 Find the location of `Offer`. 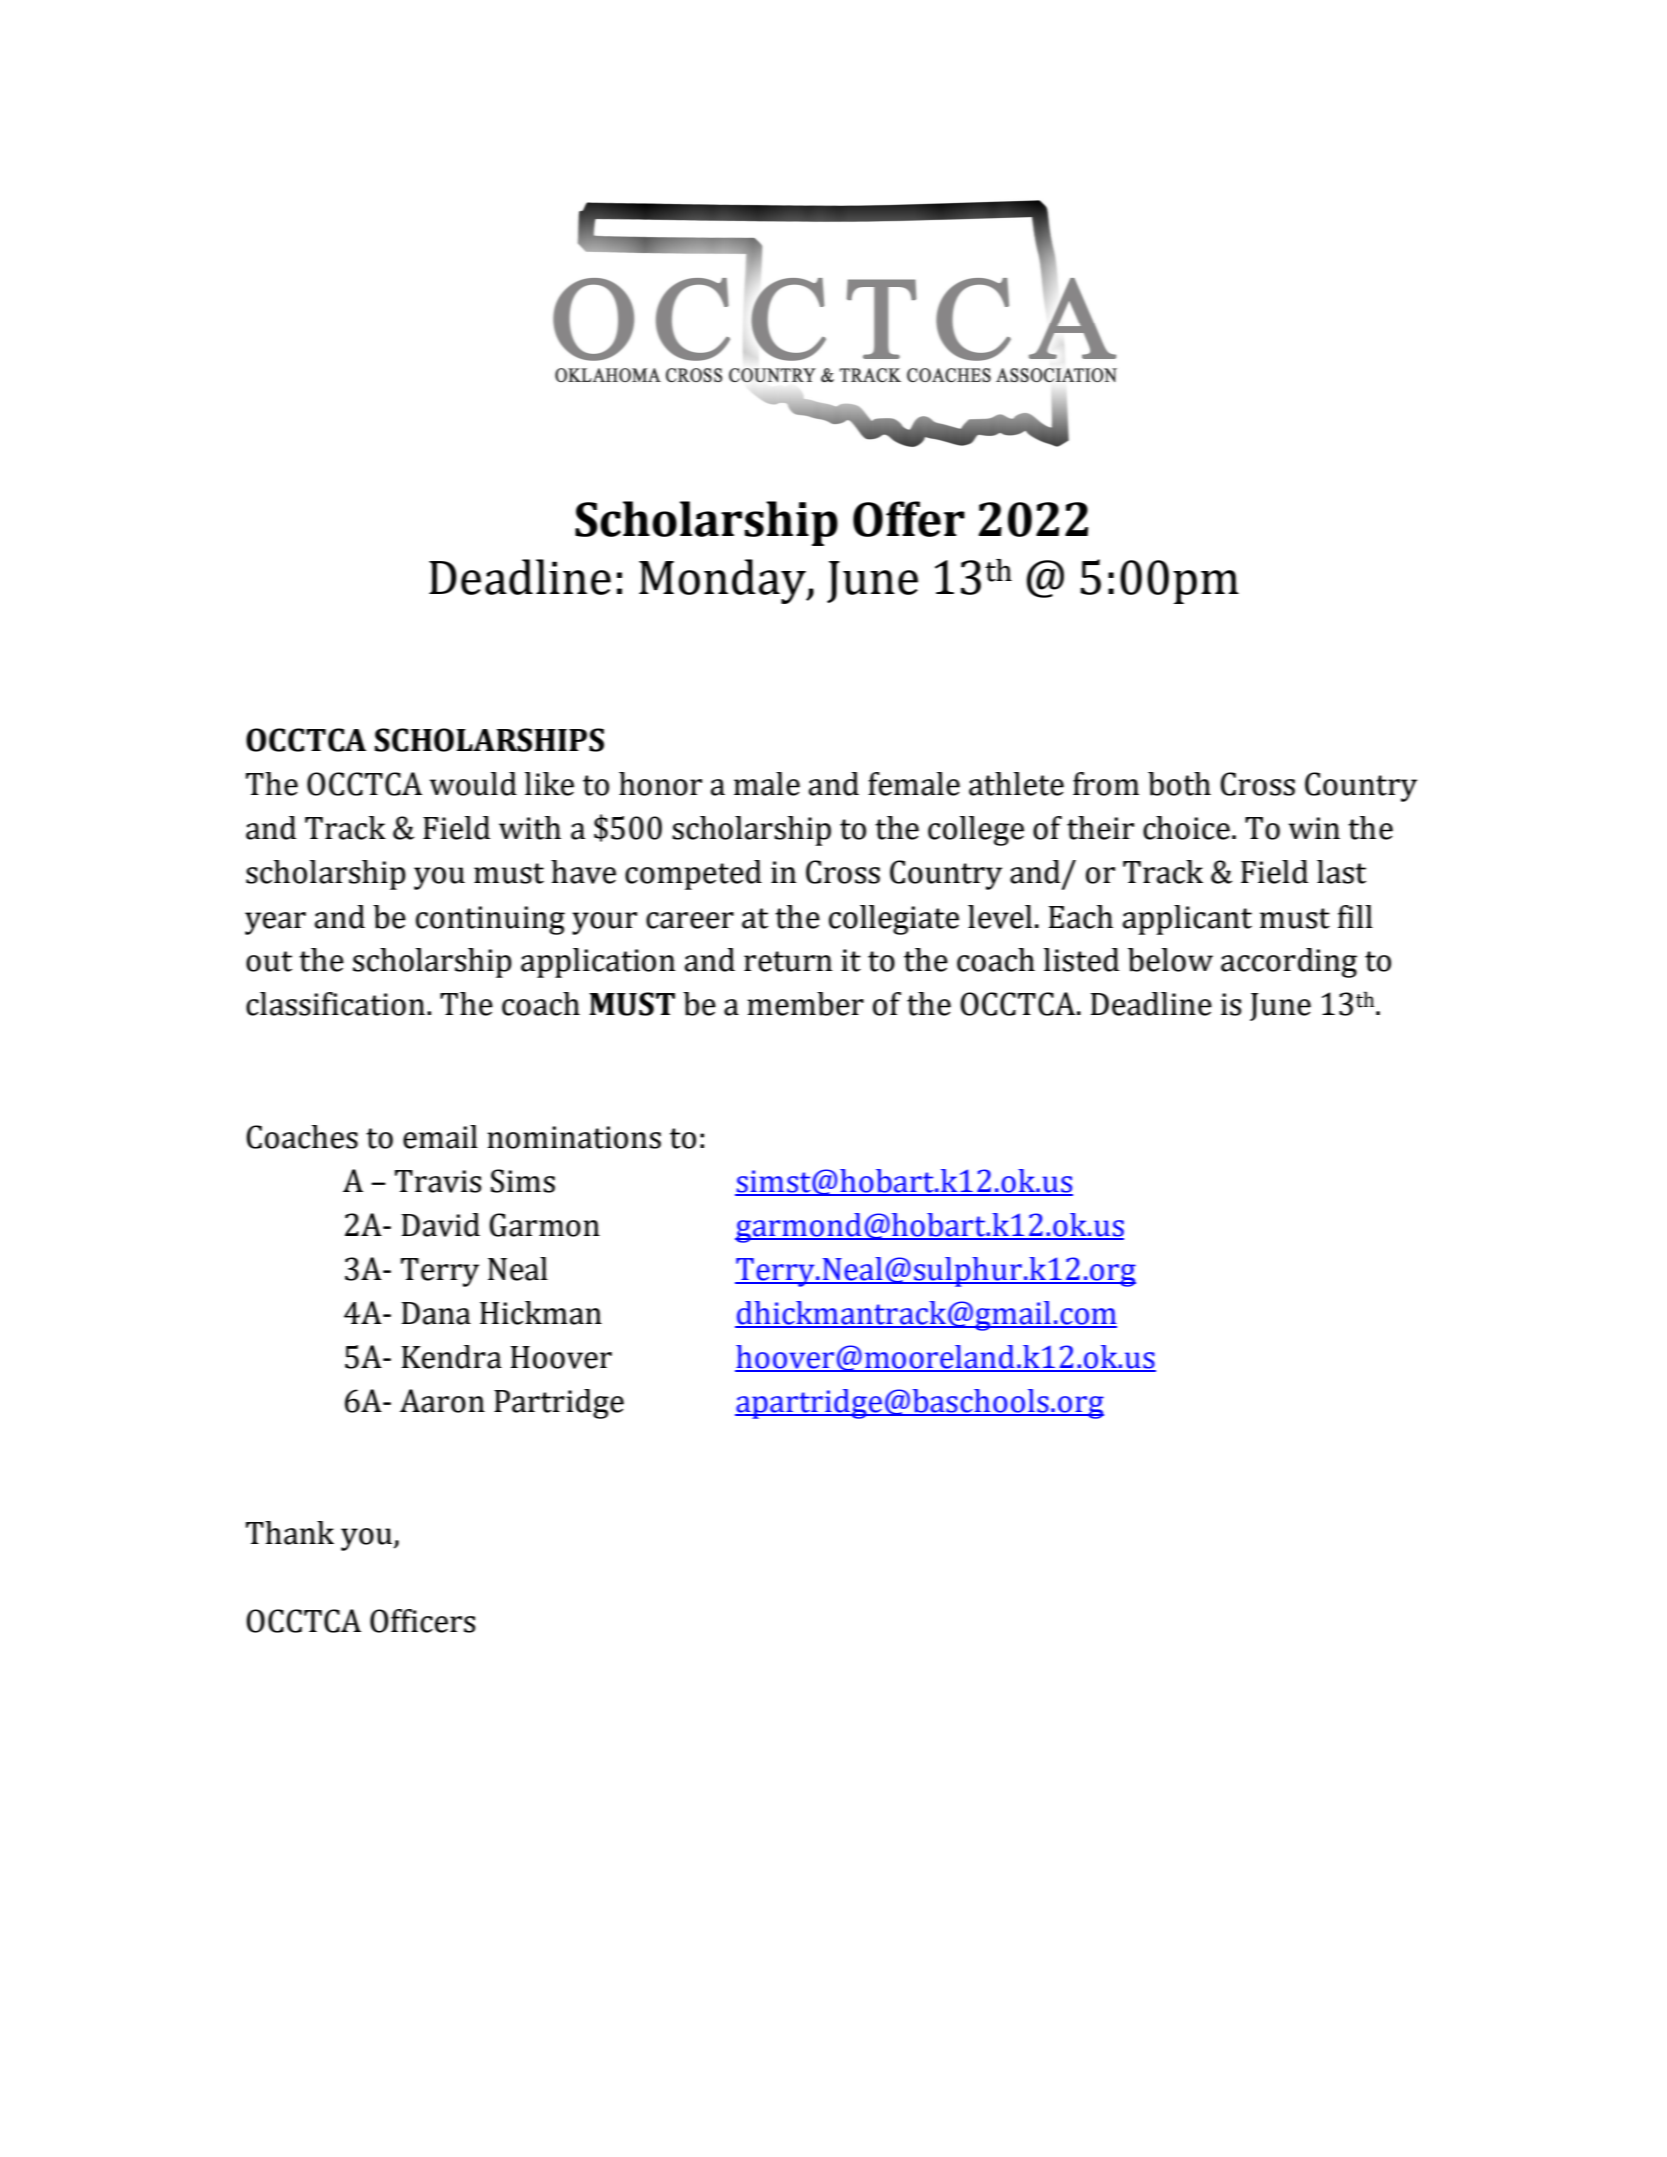

Offer is located at coordinates (909, 519).
